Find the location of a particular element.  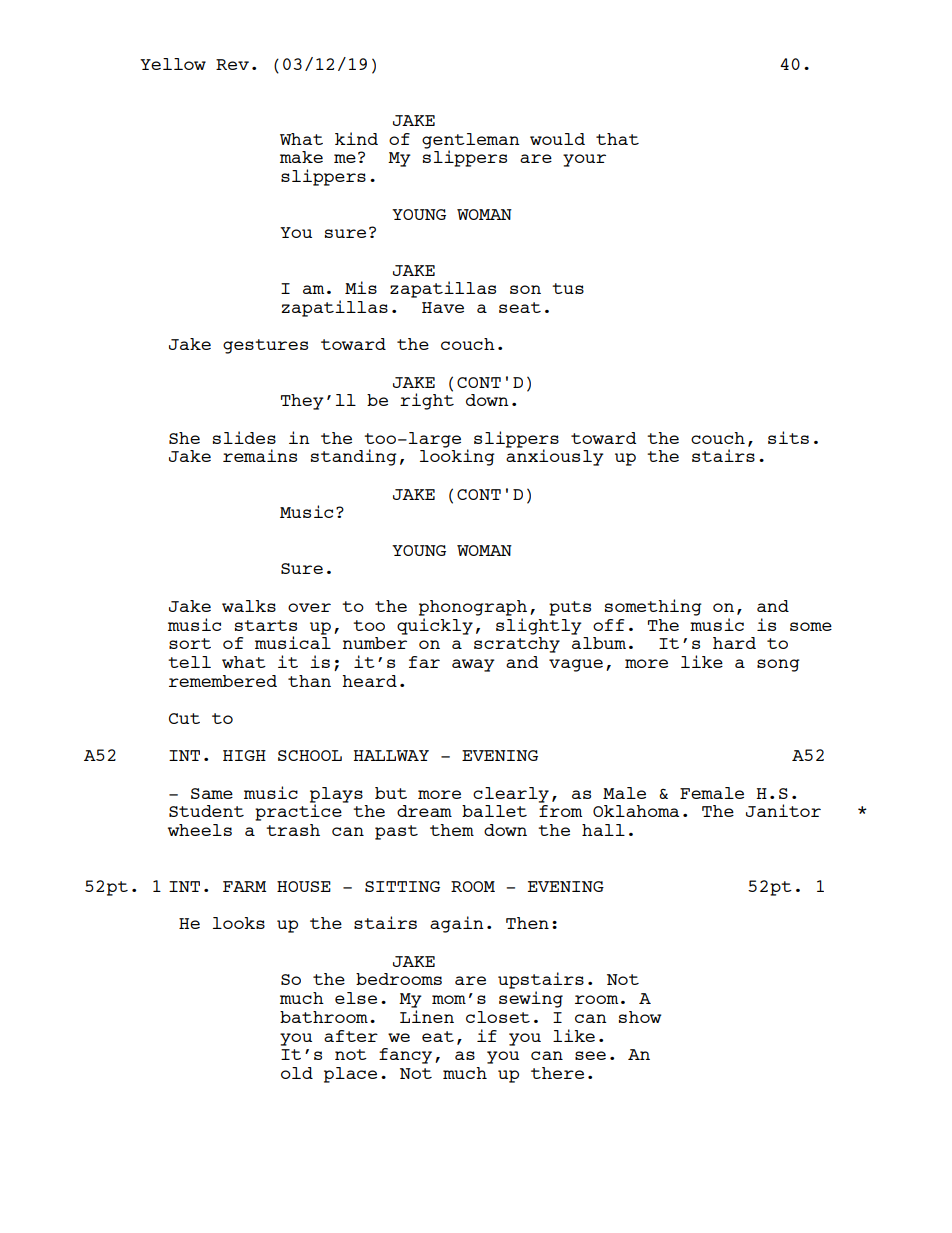

that is located at coordinates (617, 139).
